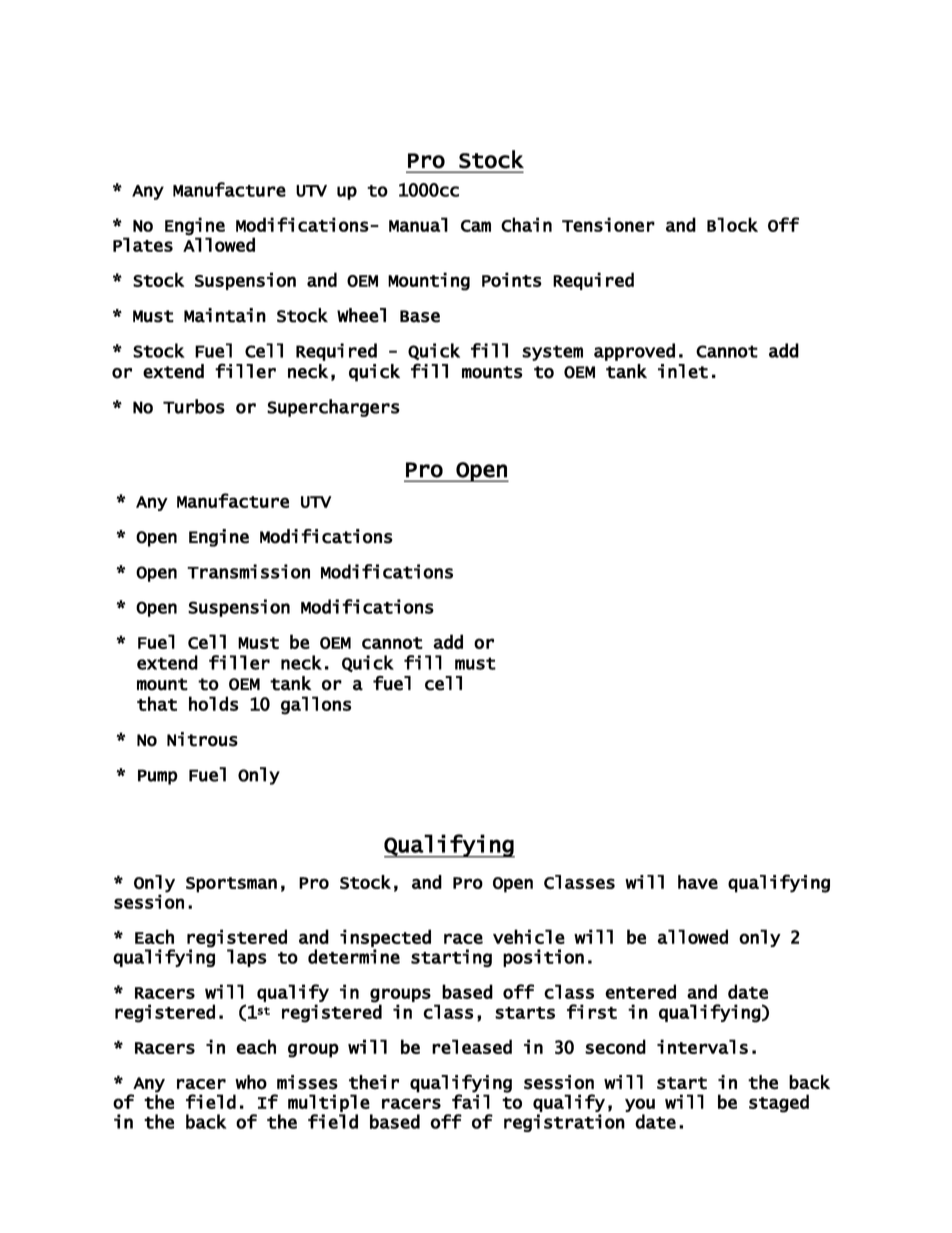 The width and height of the document is (952, 1233). Describe the element at coordinates (476, 226) in the document. I see `Cam` at that location.
